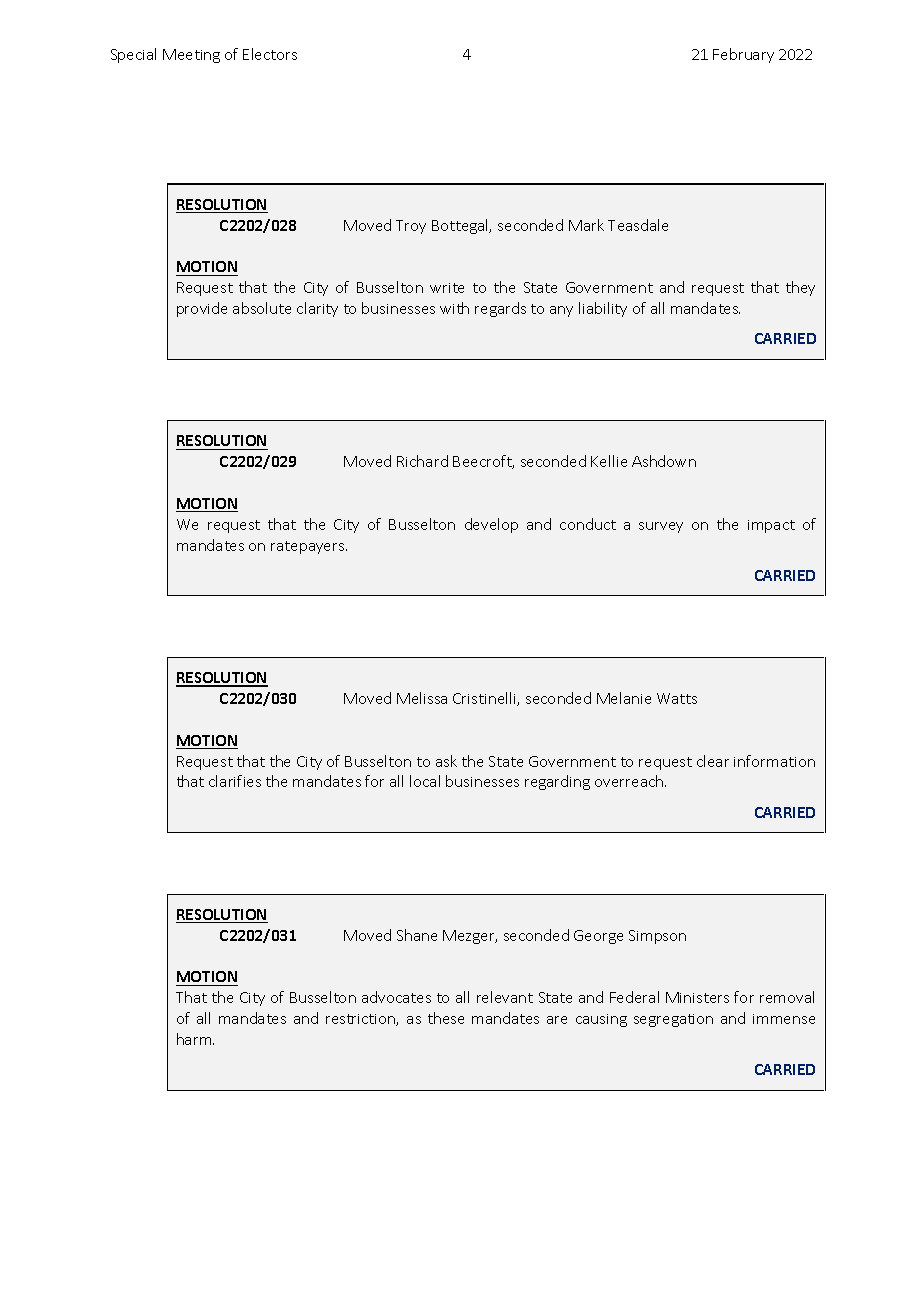 The width and height of the screenshot is (924, 1308). Describe the element at coordinates (713, 761) in the screenshot. I see `clear` at that location.
